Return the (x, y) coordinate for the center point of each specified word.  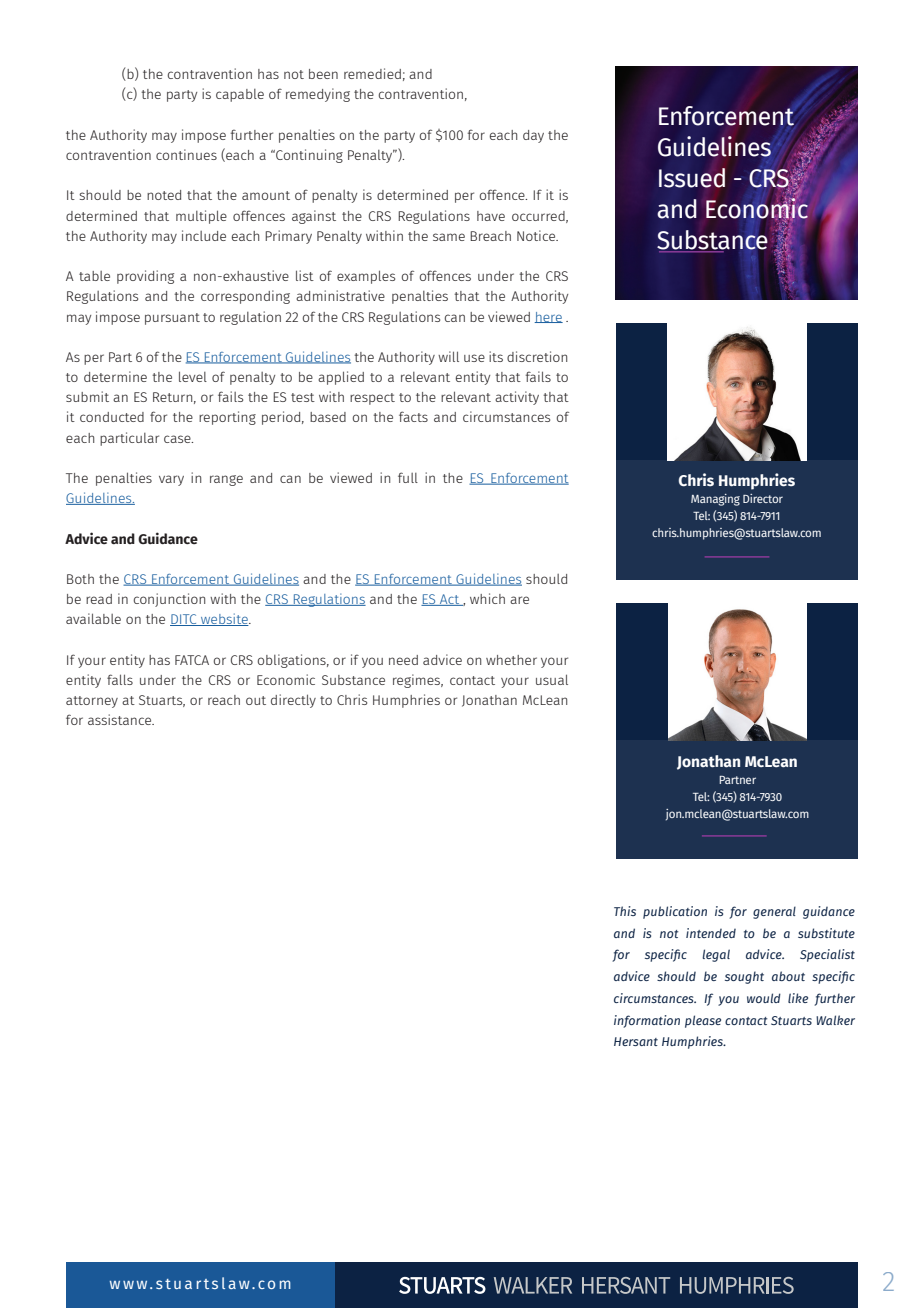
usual (552, 679)
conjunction (169, 600)
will (448, 356)
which (487, 598)
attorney (92, 702)
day (533, 136)
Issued (692, 178)
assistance (121, 719)
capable (240, 95)
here (548, 317)
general (774, 912)
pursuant (172, 319)
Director (763, 498)
